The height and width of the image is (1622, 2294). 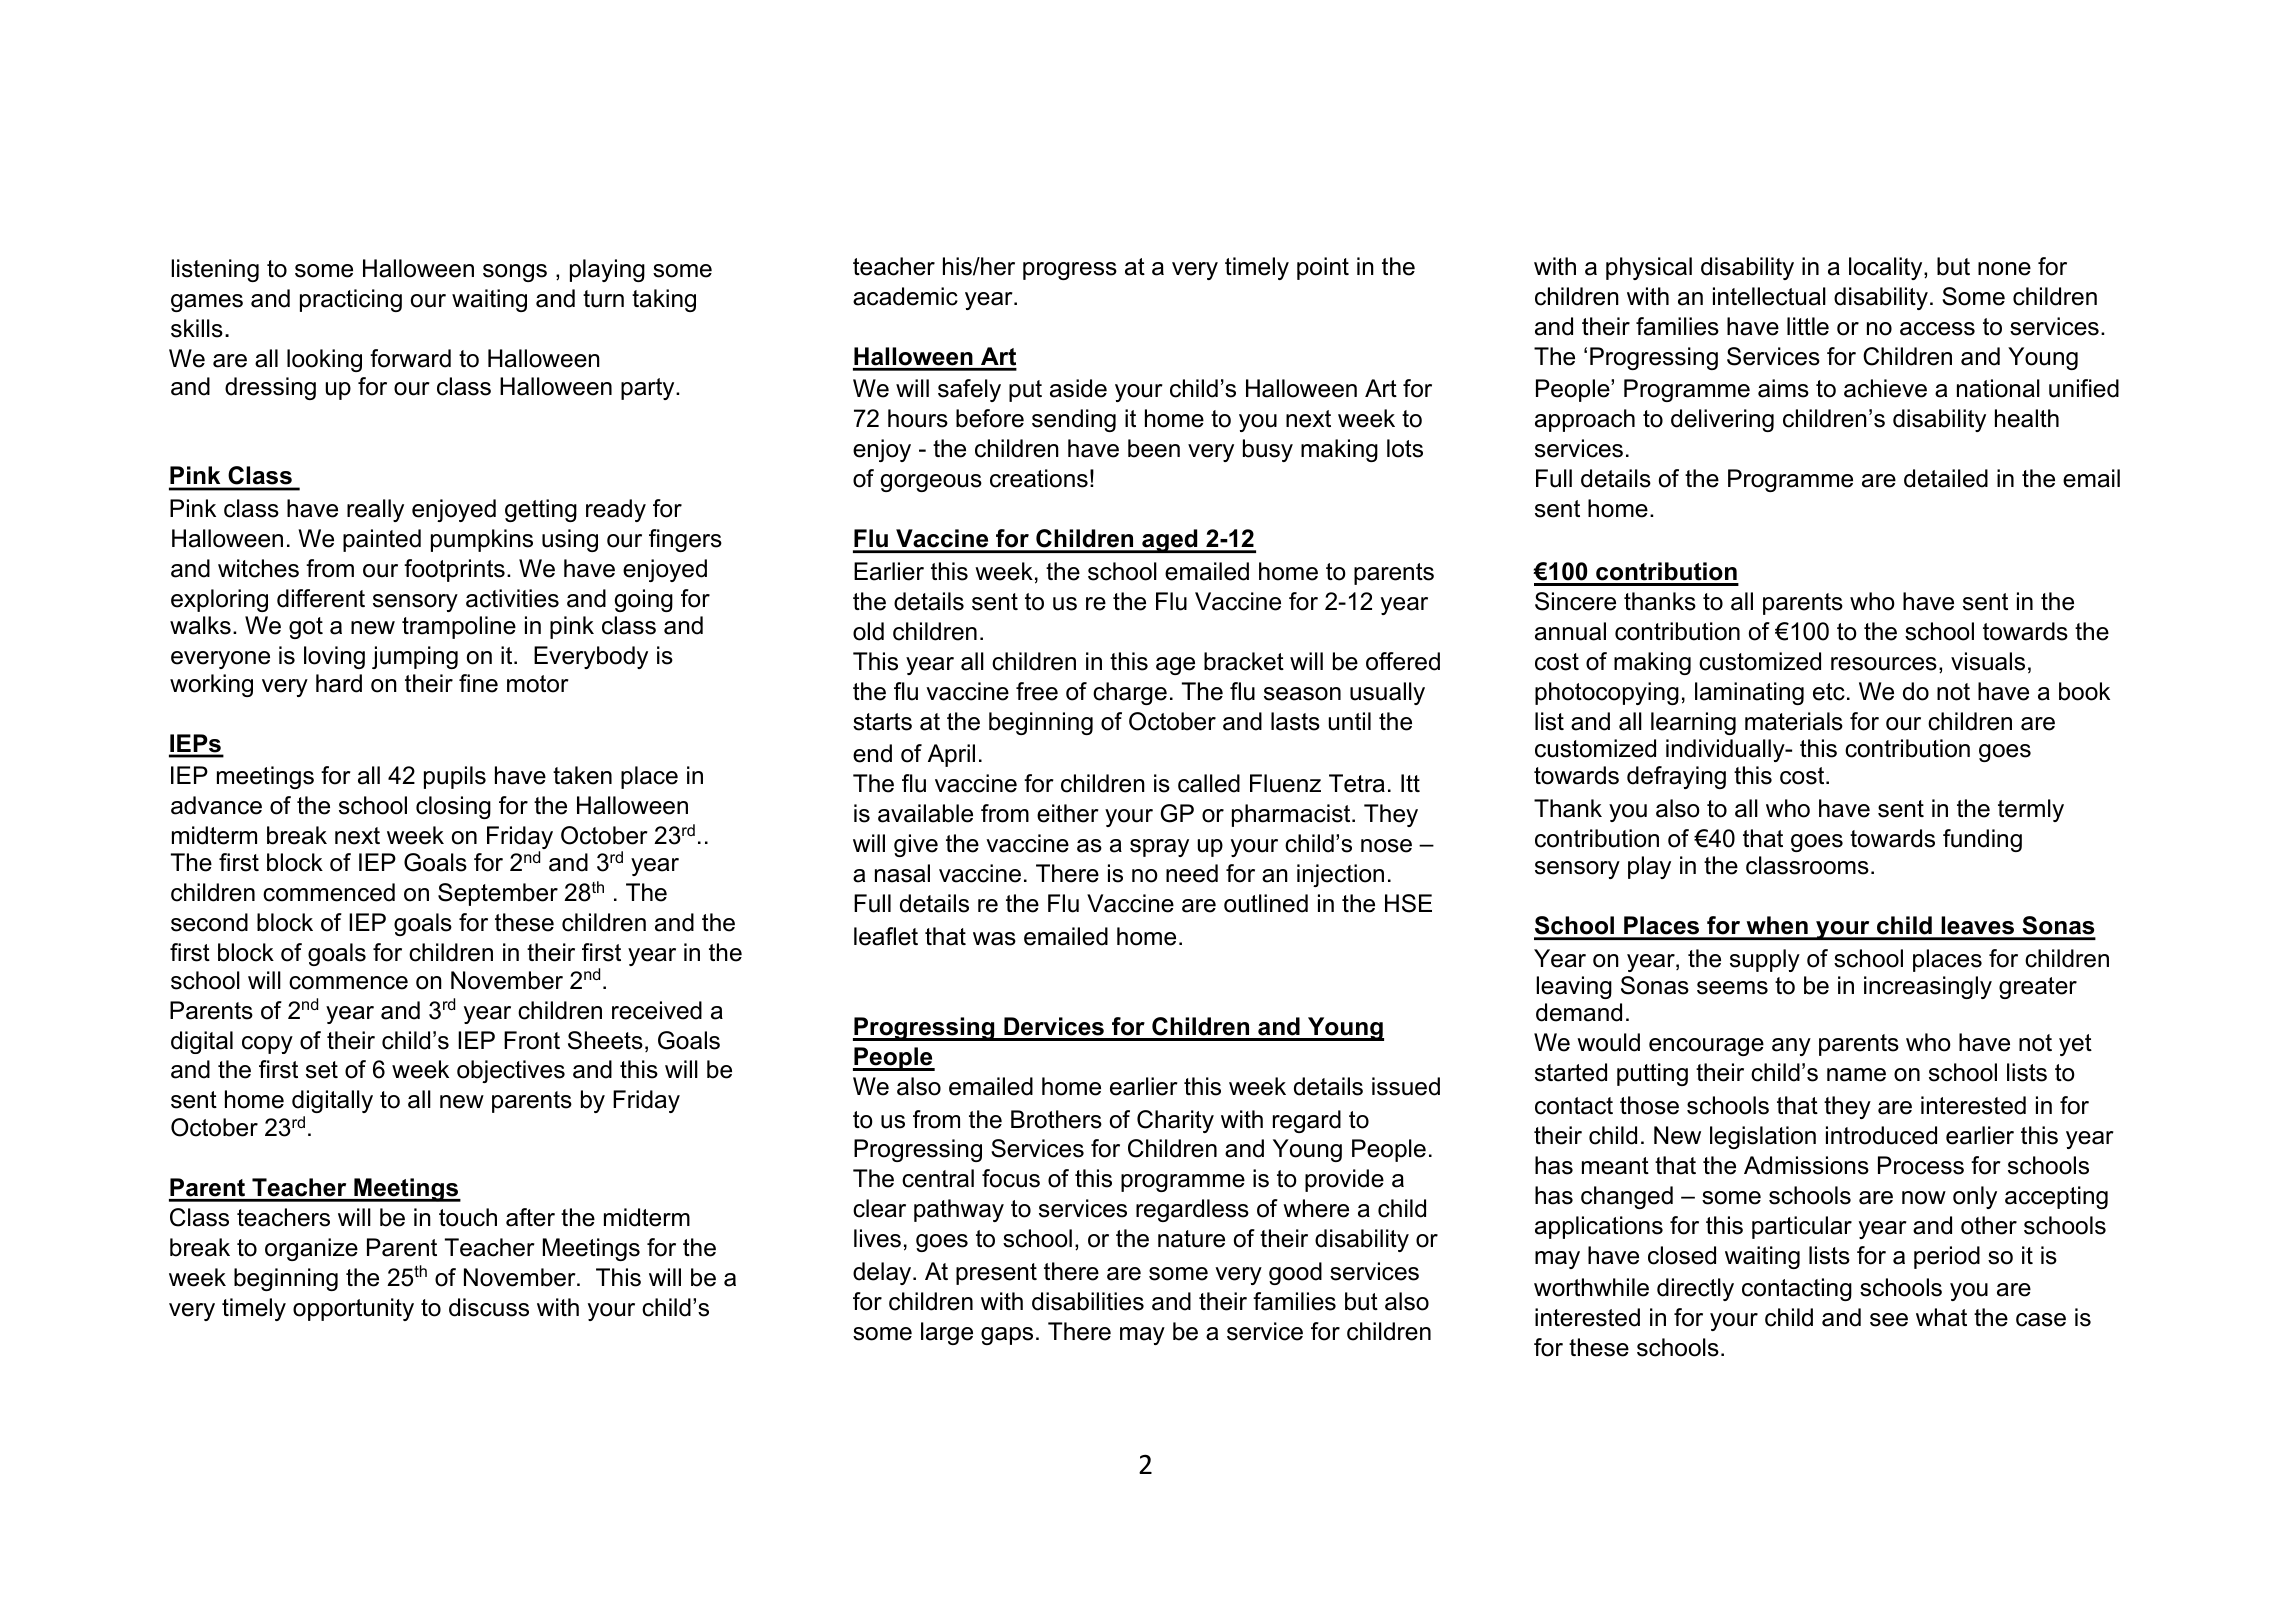 I want to click on discuss, so click(x=489, y=1307).
